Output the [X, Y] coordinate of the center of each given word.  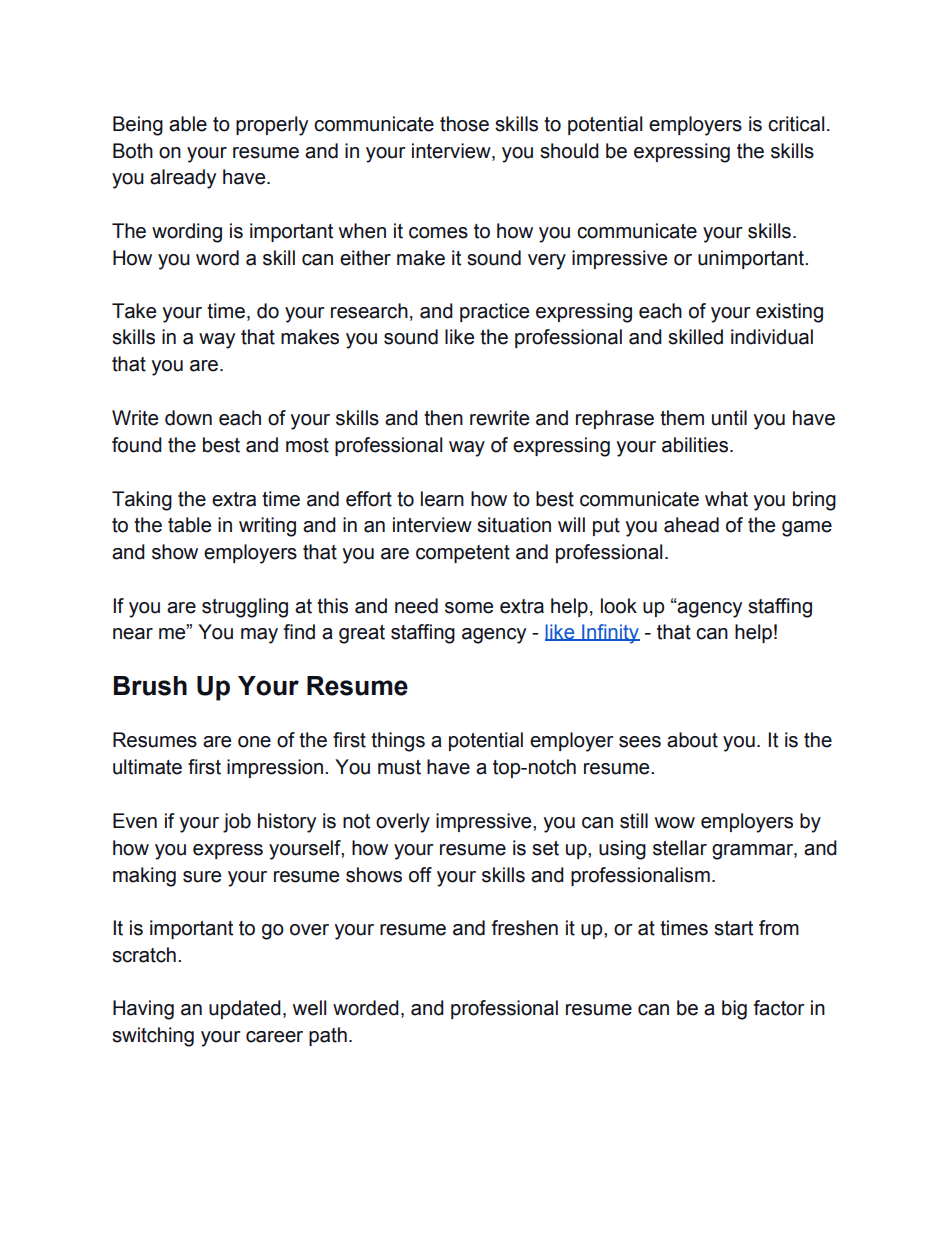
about [692, 740]
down [188, 418]
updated [245, 1009]
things [398, 742]
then [443, 418]
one [254, 742]
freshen [525, 928]
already [183, 179]
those [464, 124]
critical [796, 124]
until [729, 418]
